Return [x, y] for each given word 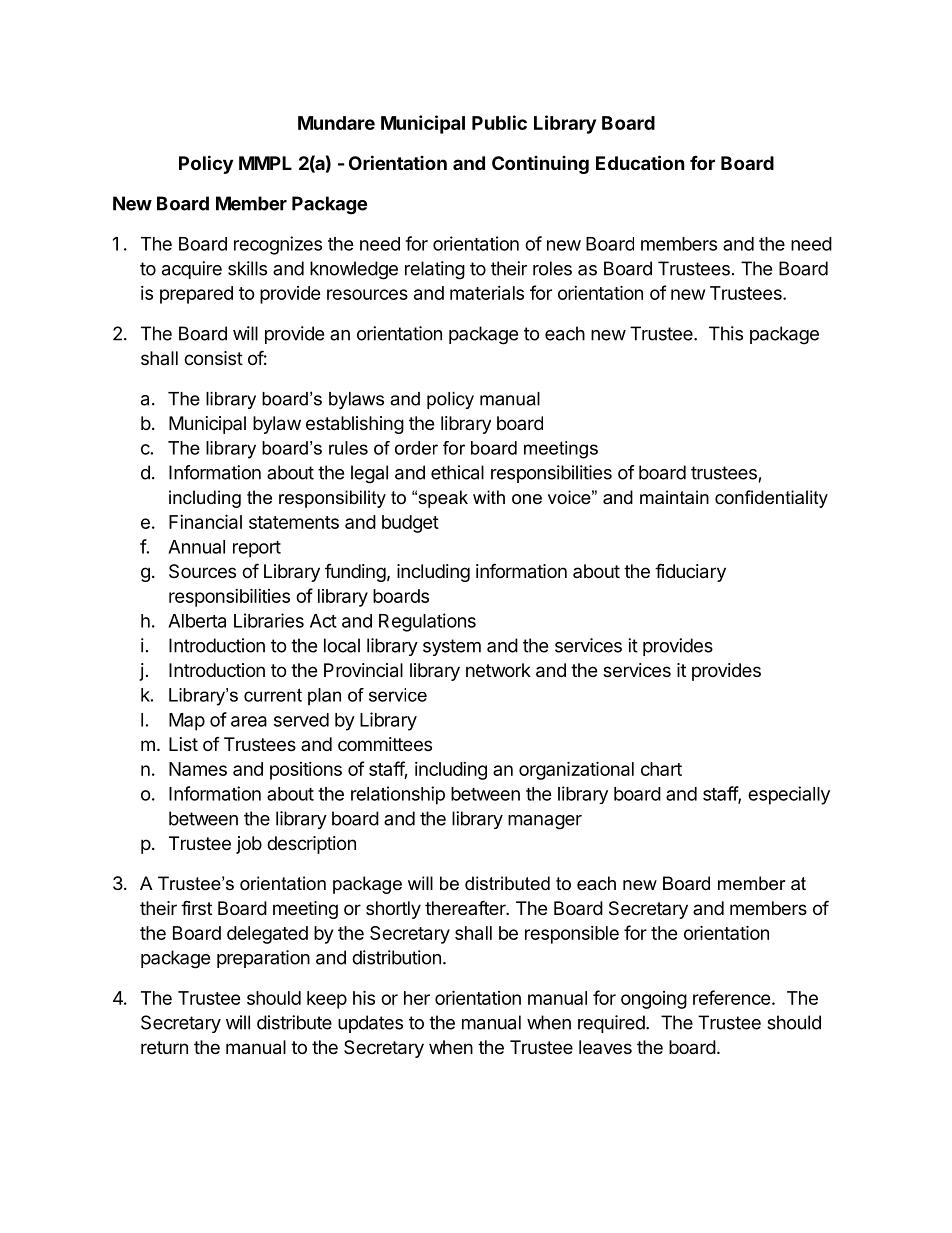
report [257, 549]
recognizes [278, 245]
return [164, 1047]
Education [640, 162]
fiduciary [690, 572]
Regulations [427, 622]
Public [499, 122]
